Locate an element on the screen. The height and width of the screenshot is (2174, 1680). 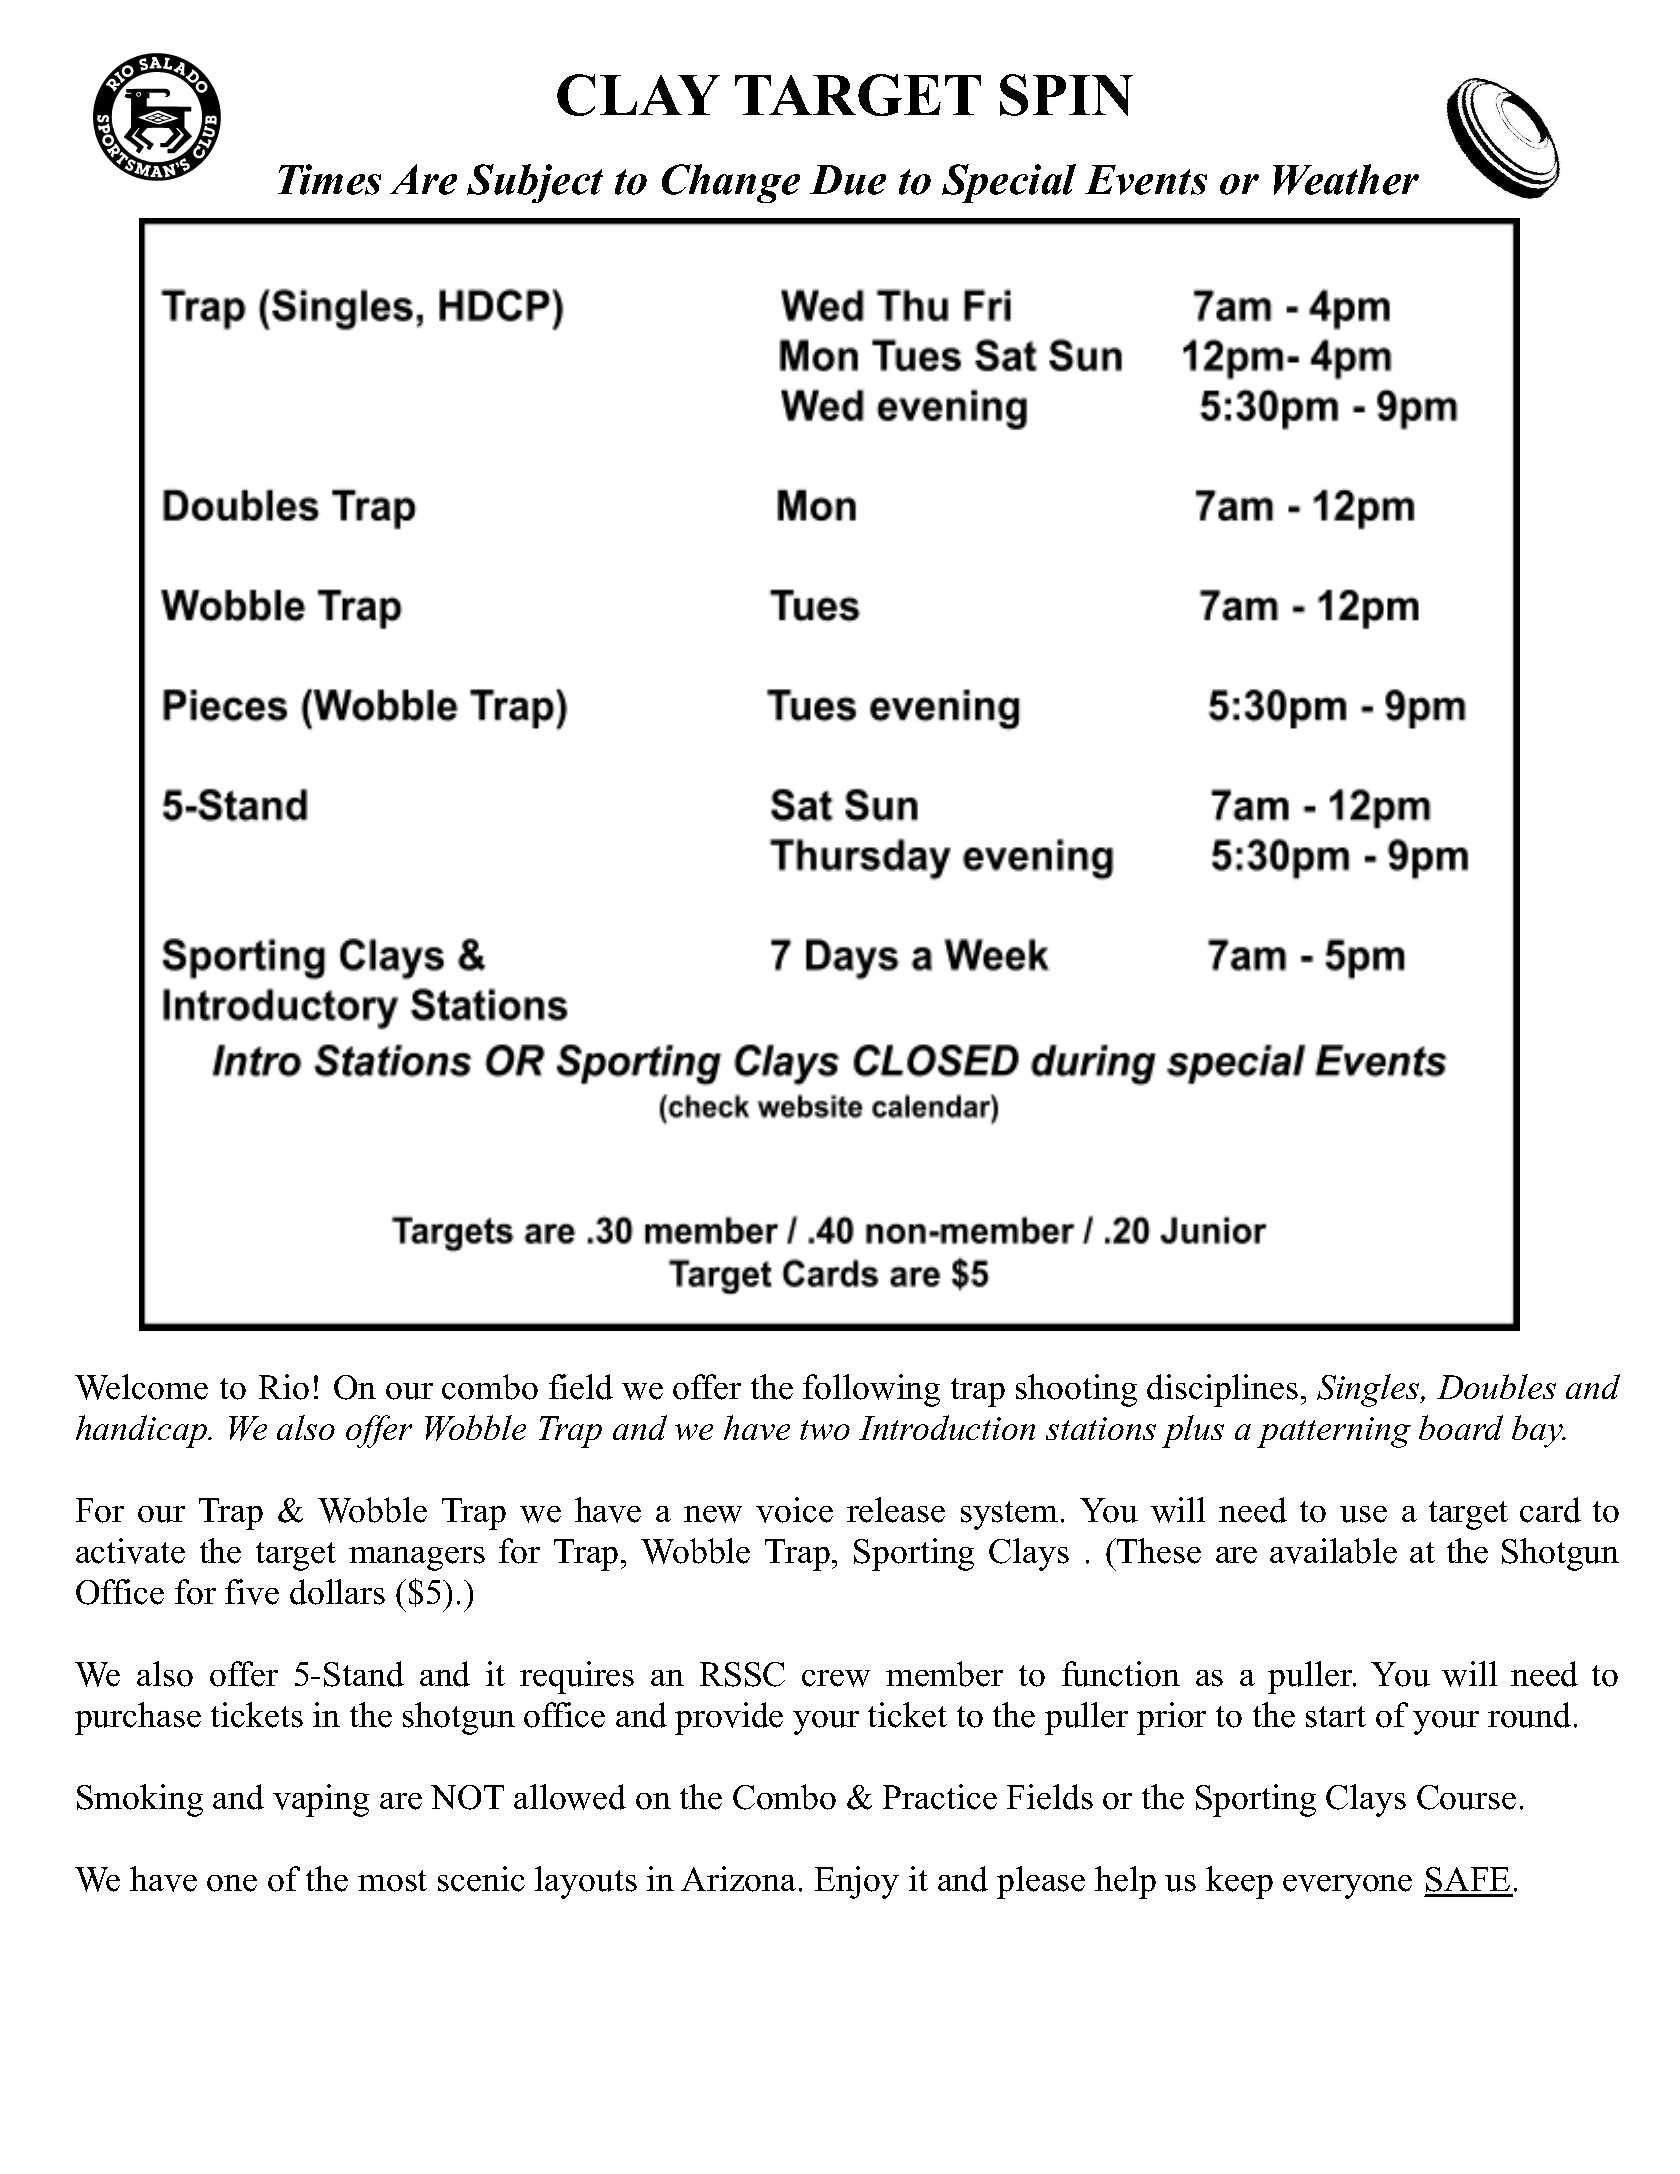
vaping is located at coordinates (321, 1800).
